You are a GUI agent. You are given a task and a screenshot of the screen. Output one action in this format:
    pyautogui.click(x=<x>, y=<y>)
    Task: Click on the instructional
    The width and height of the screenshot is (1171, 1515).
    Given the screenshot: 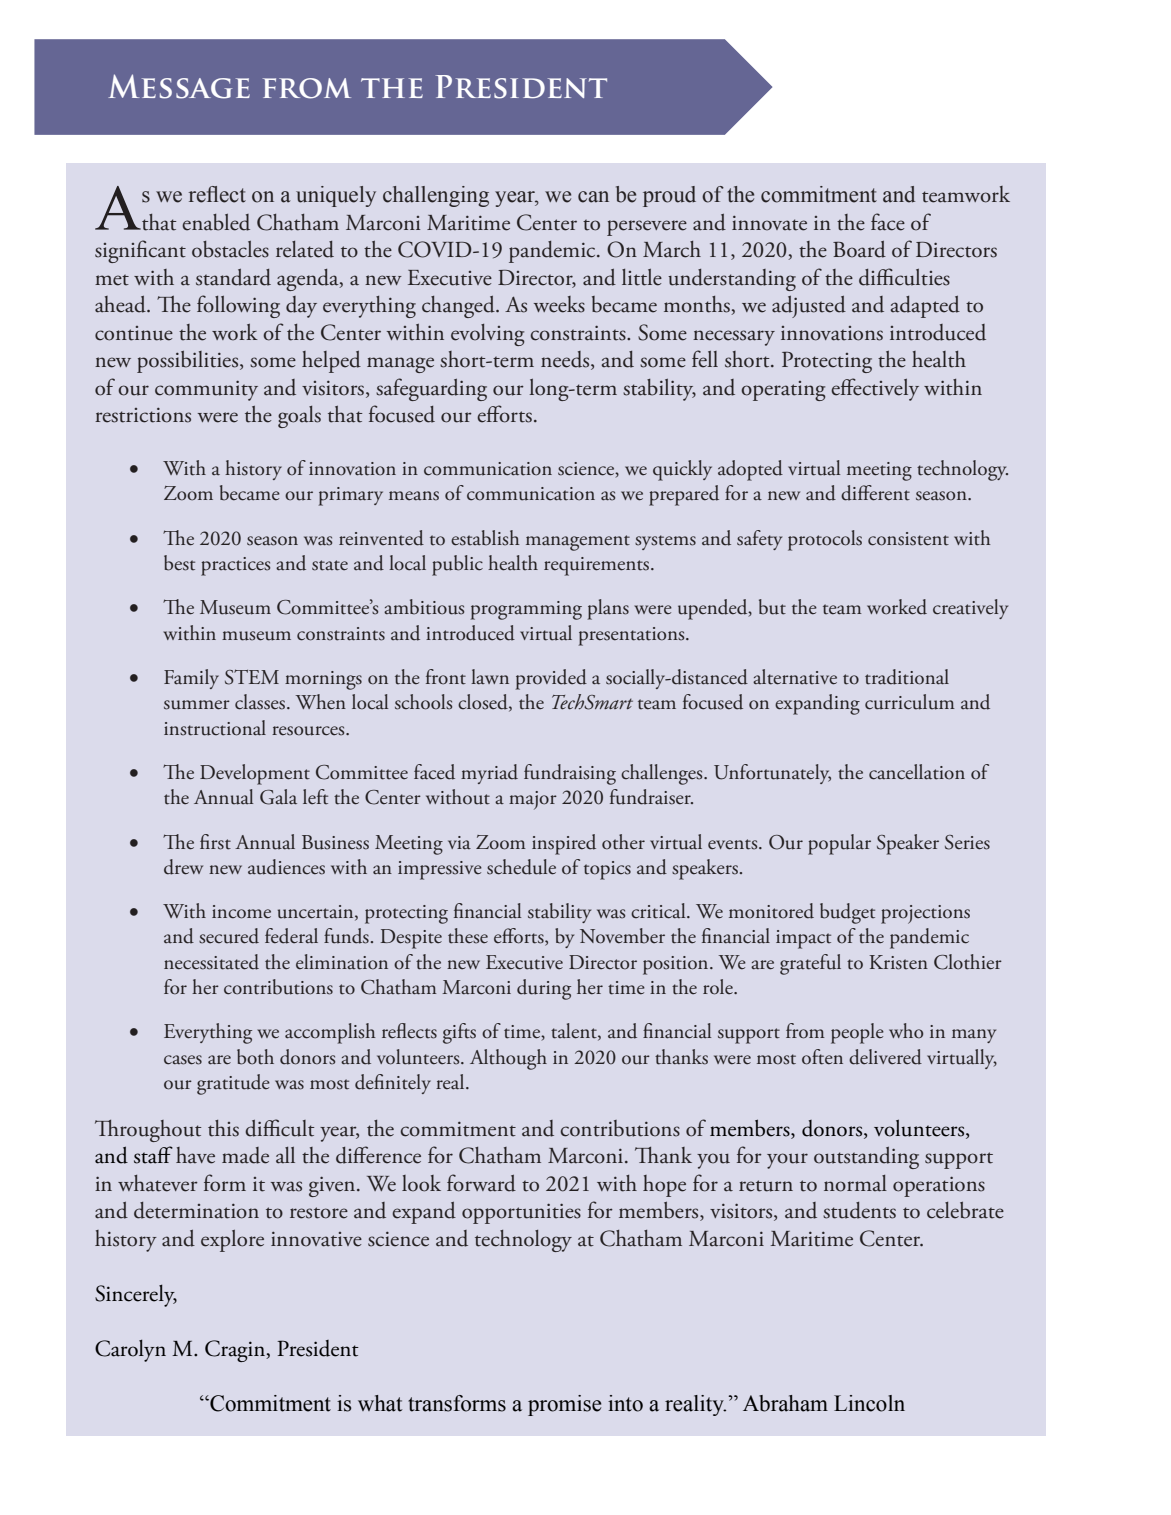 What is the action you would take?
    pyautogui.click(x=215, y=728)
